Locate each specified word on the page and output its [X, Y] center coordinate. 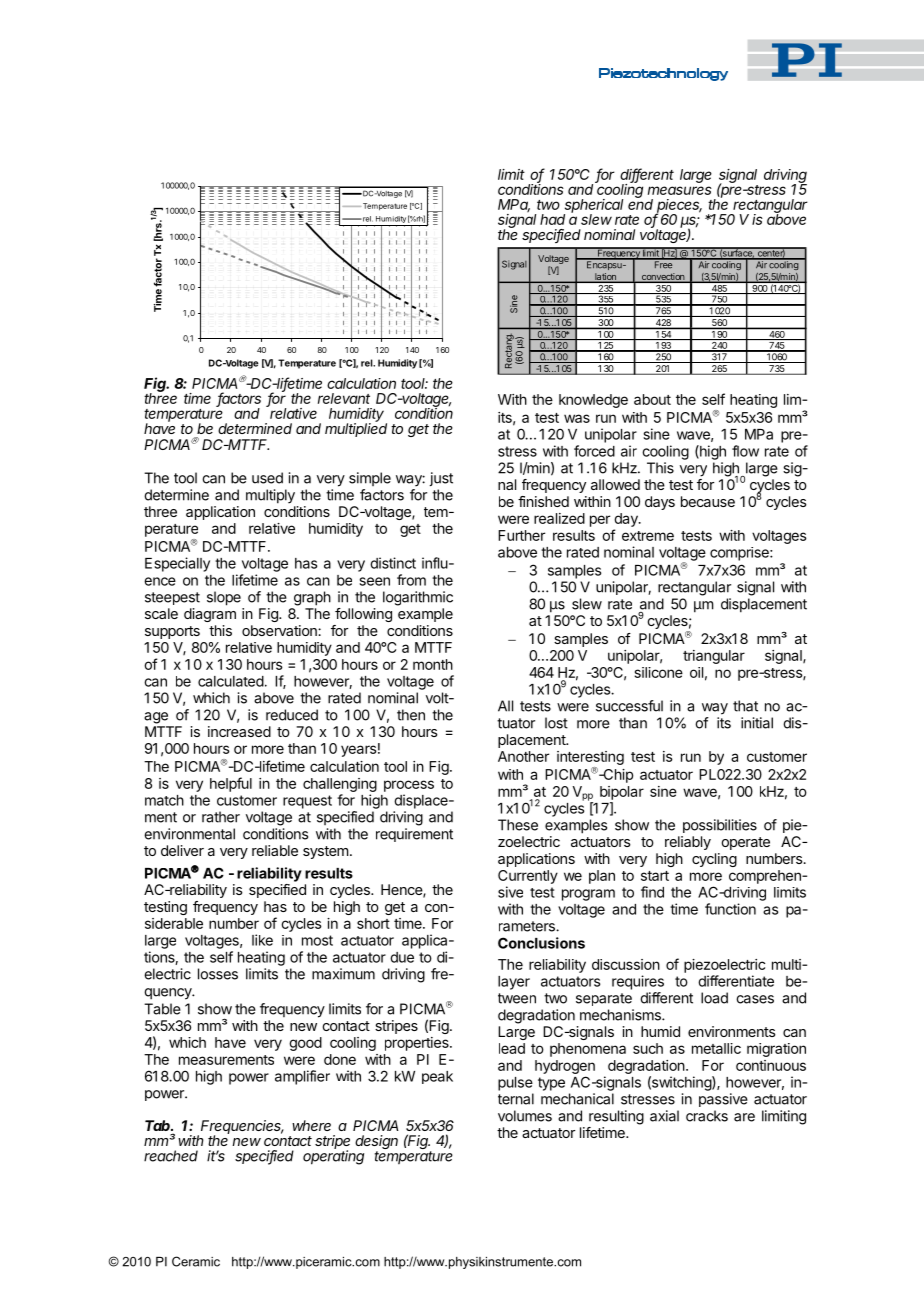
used [267, 478]
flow [745, 451]
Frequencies [242, 1128]
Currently [528, 877]
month [433, 664]
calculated [231, 681]
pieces [678, 207]
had [552, 219]
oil [696, 672]
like [262, 940]
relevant [344, 398]
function [730, 909]
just [441, 479]
